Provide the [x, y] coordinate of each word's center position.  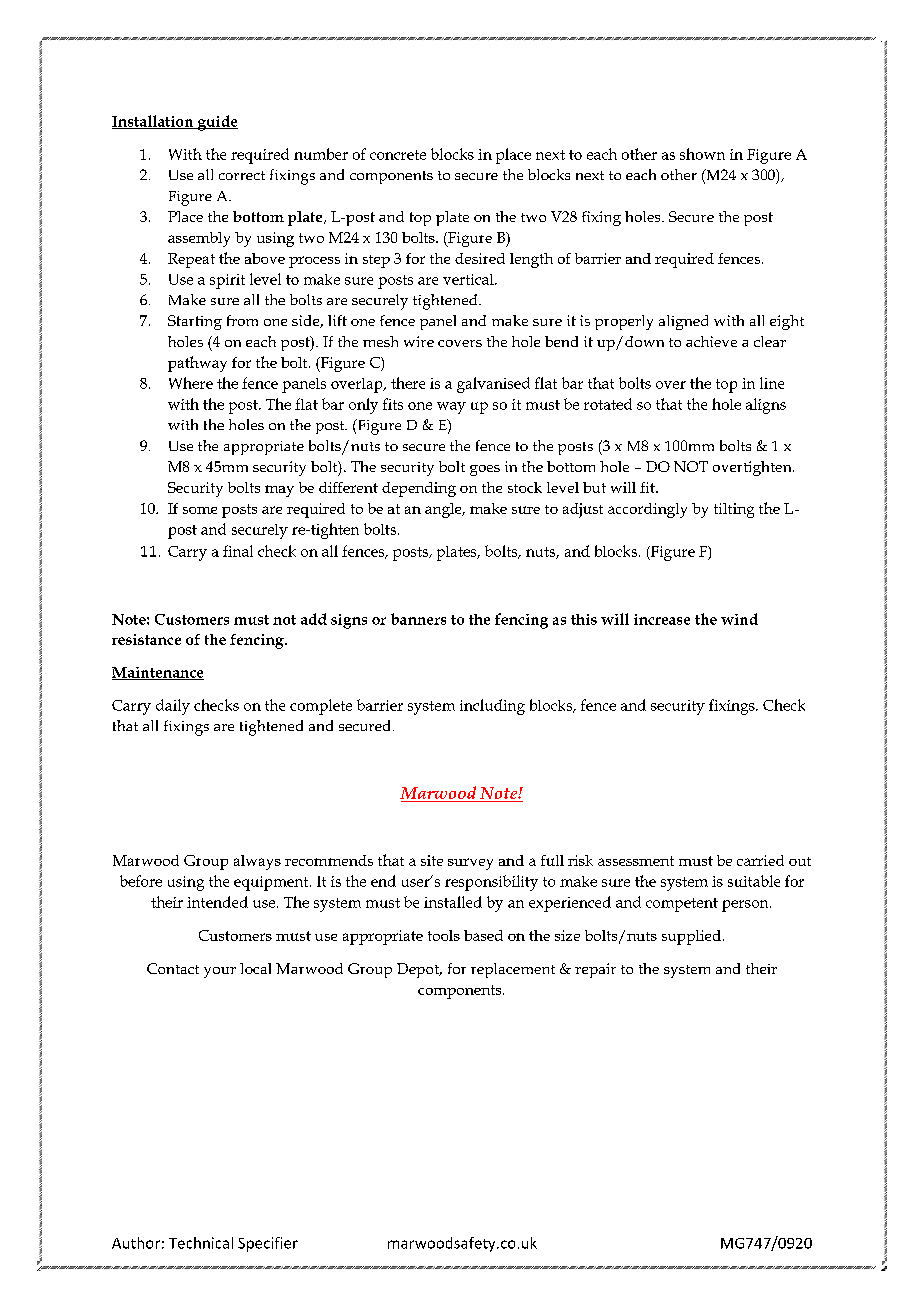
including [492, 707]
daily [173, 707]
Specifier [268, 1244]
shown [702, 154]
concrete [398, 155]
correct [242, 175]
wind [739, 619]
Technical [201, 1243]
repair [595, 970]
